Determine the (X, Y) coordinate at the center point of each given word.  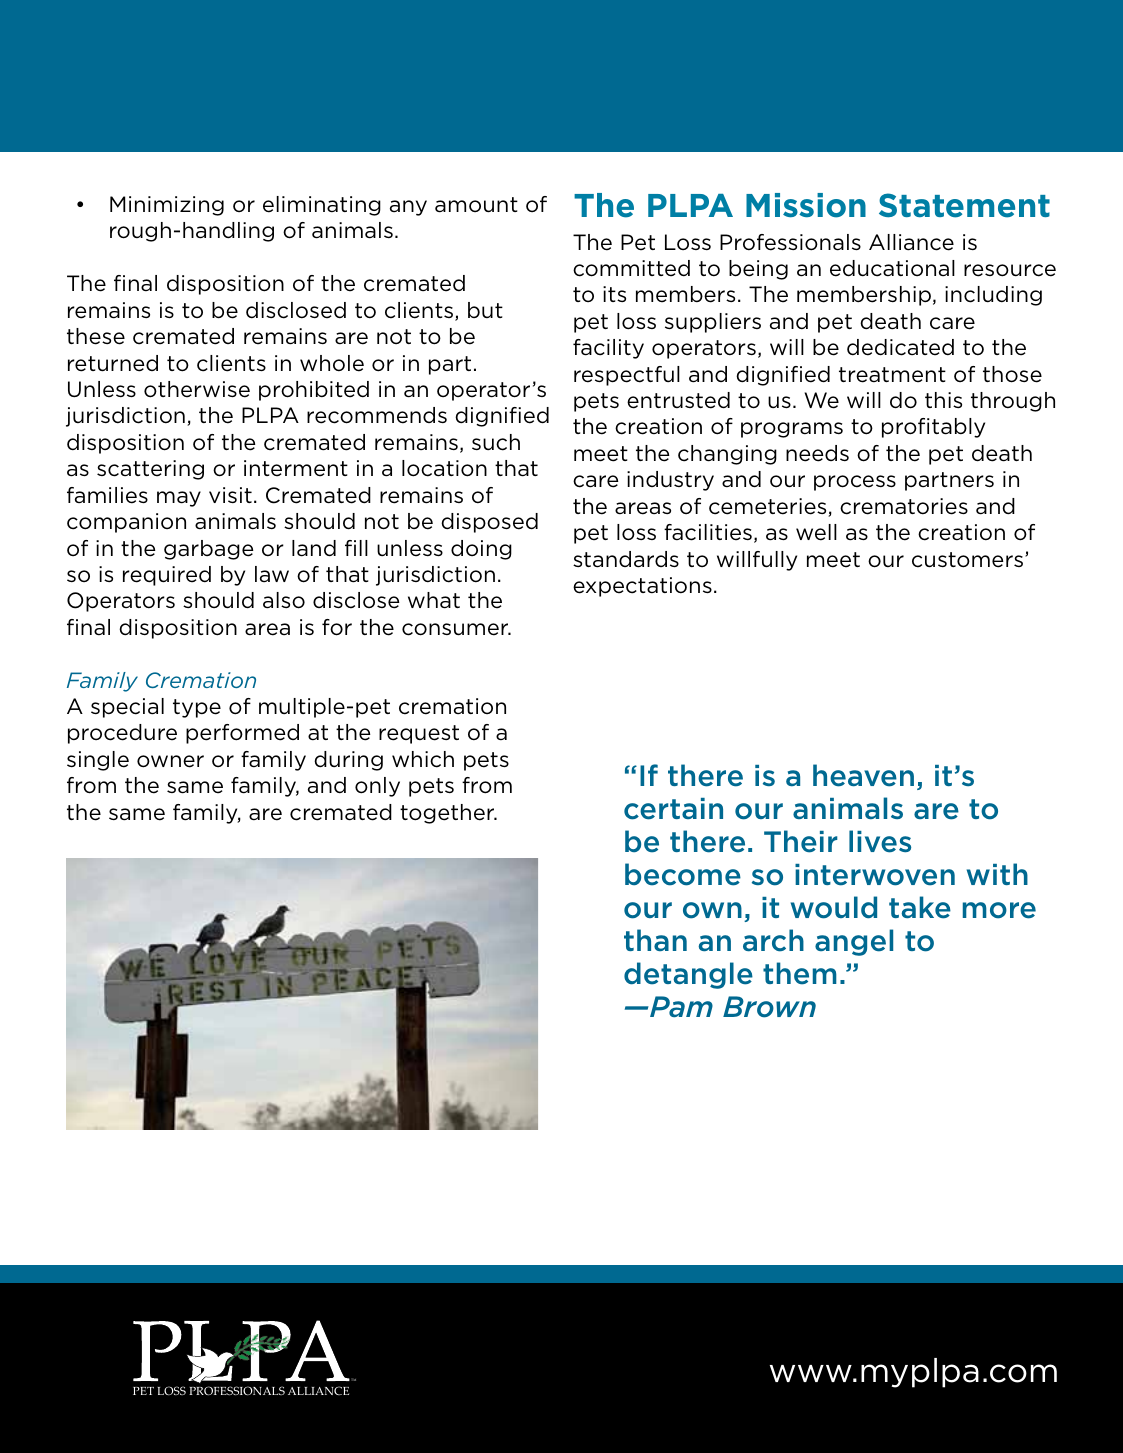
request (419, 734)
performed (242, 734)
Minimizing (167, 206)
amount (476, 205)
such (496, 442)
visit (230, 495)
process (855, 483)
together (448, 814)
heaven (863, 775)
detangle (688, 975)
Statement (964, 205)
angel (854, 942)
